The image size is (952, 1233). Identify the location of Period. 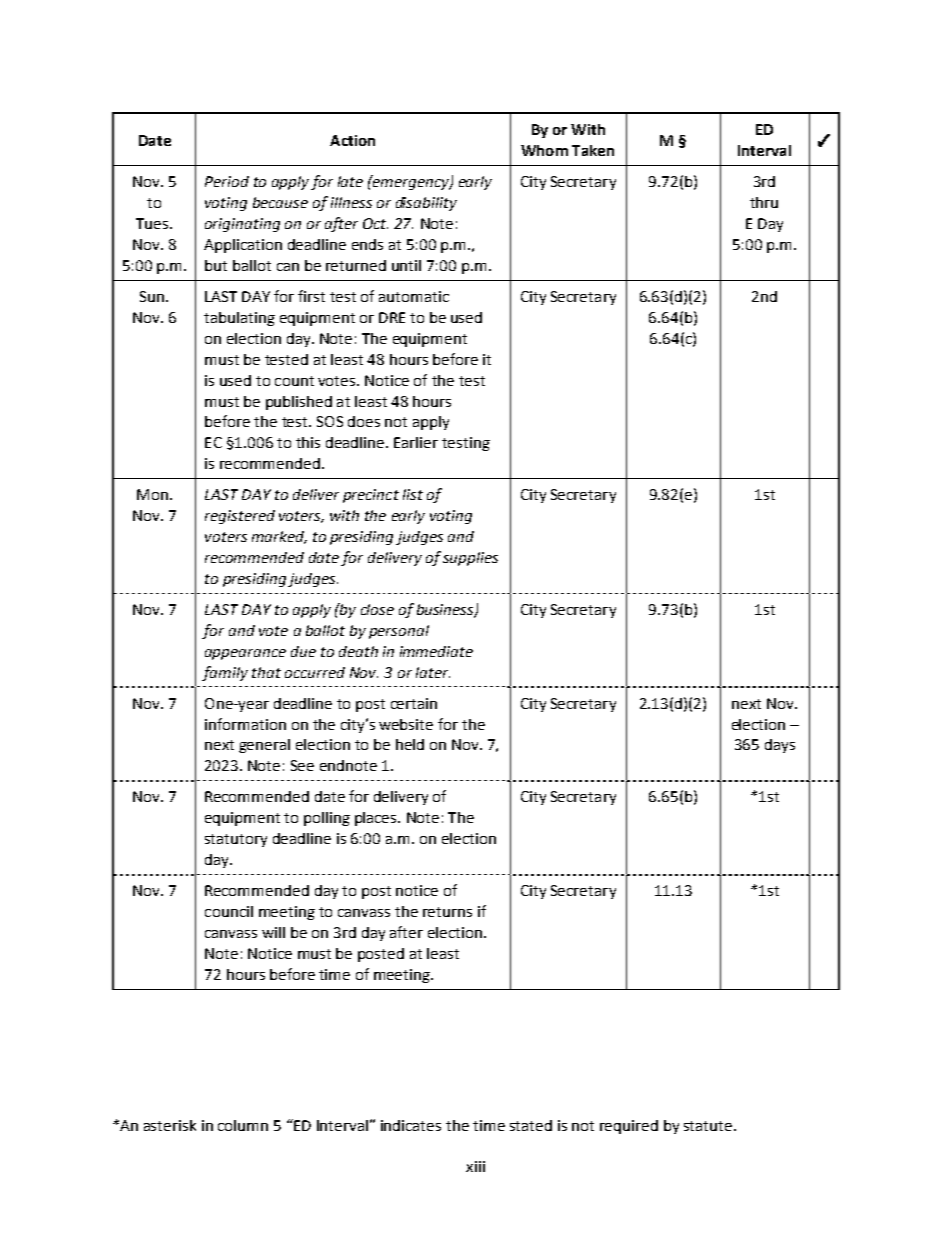
(227, 181).
